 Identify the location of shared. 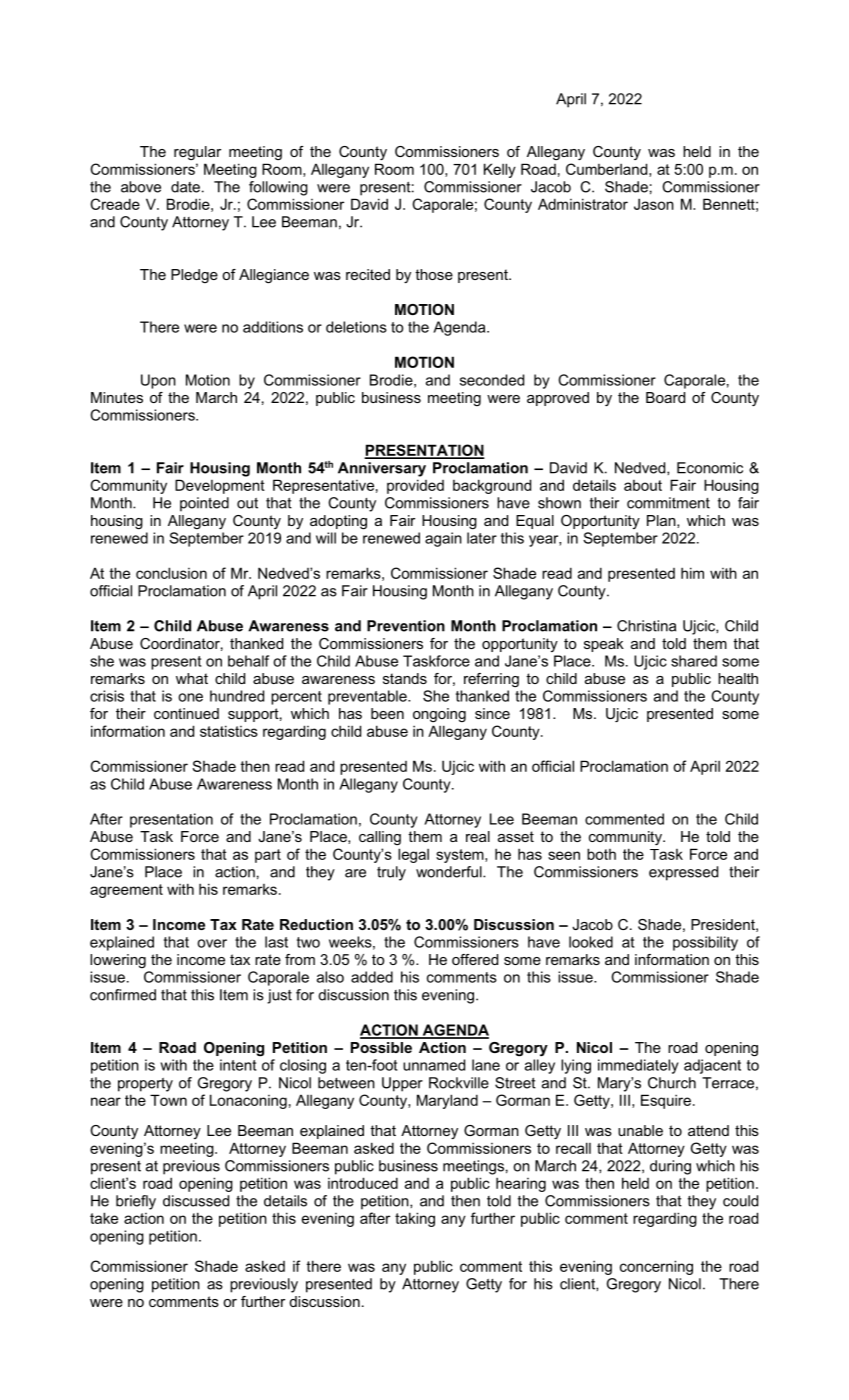
(694, 661).
